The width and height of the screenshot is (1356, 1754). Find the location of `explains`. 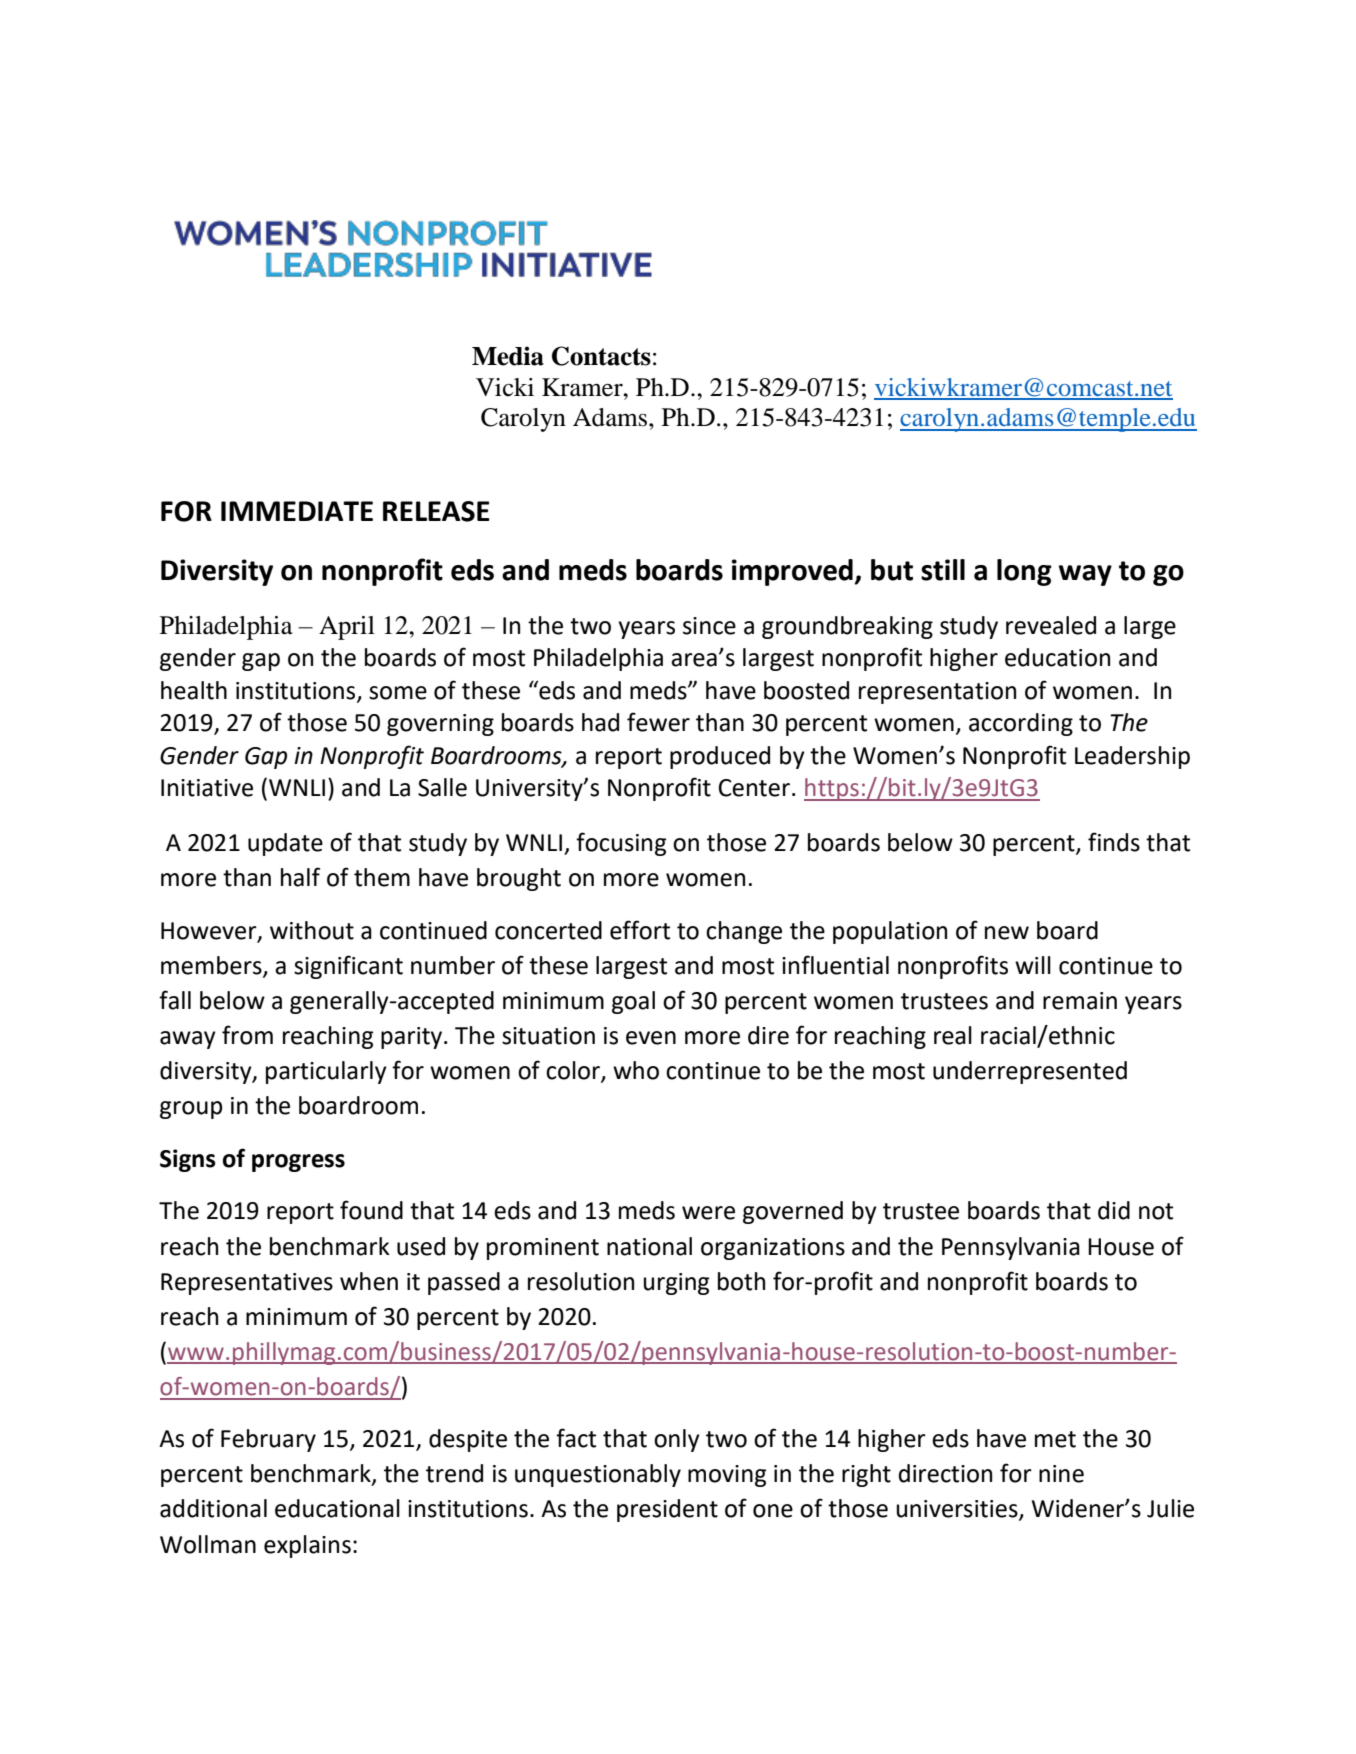

explains is located at coordinates (307, 1546).
